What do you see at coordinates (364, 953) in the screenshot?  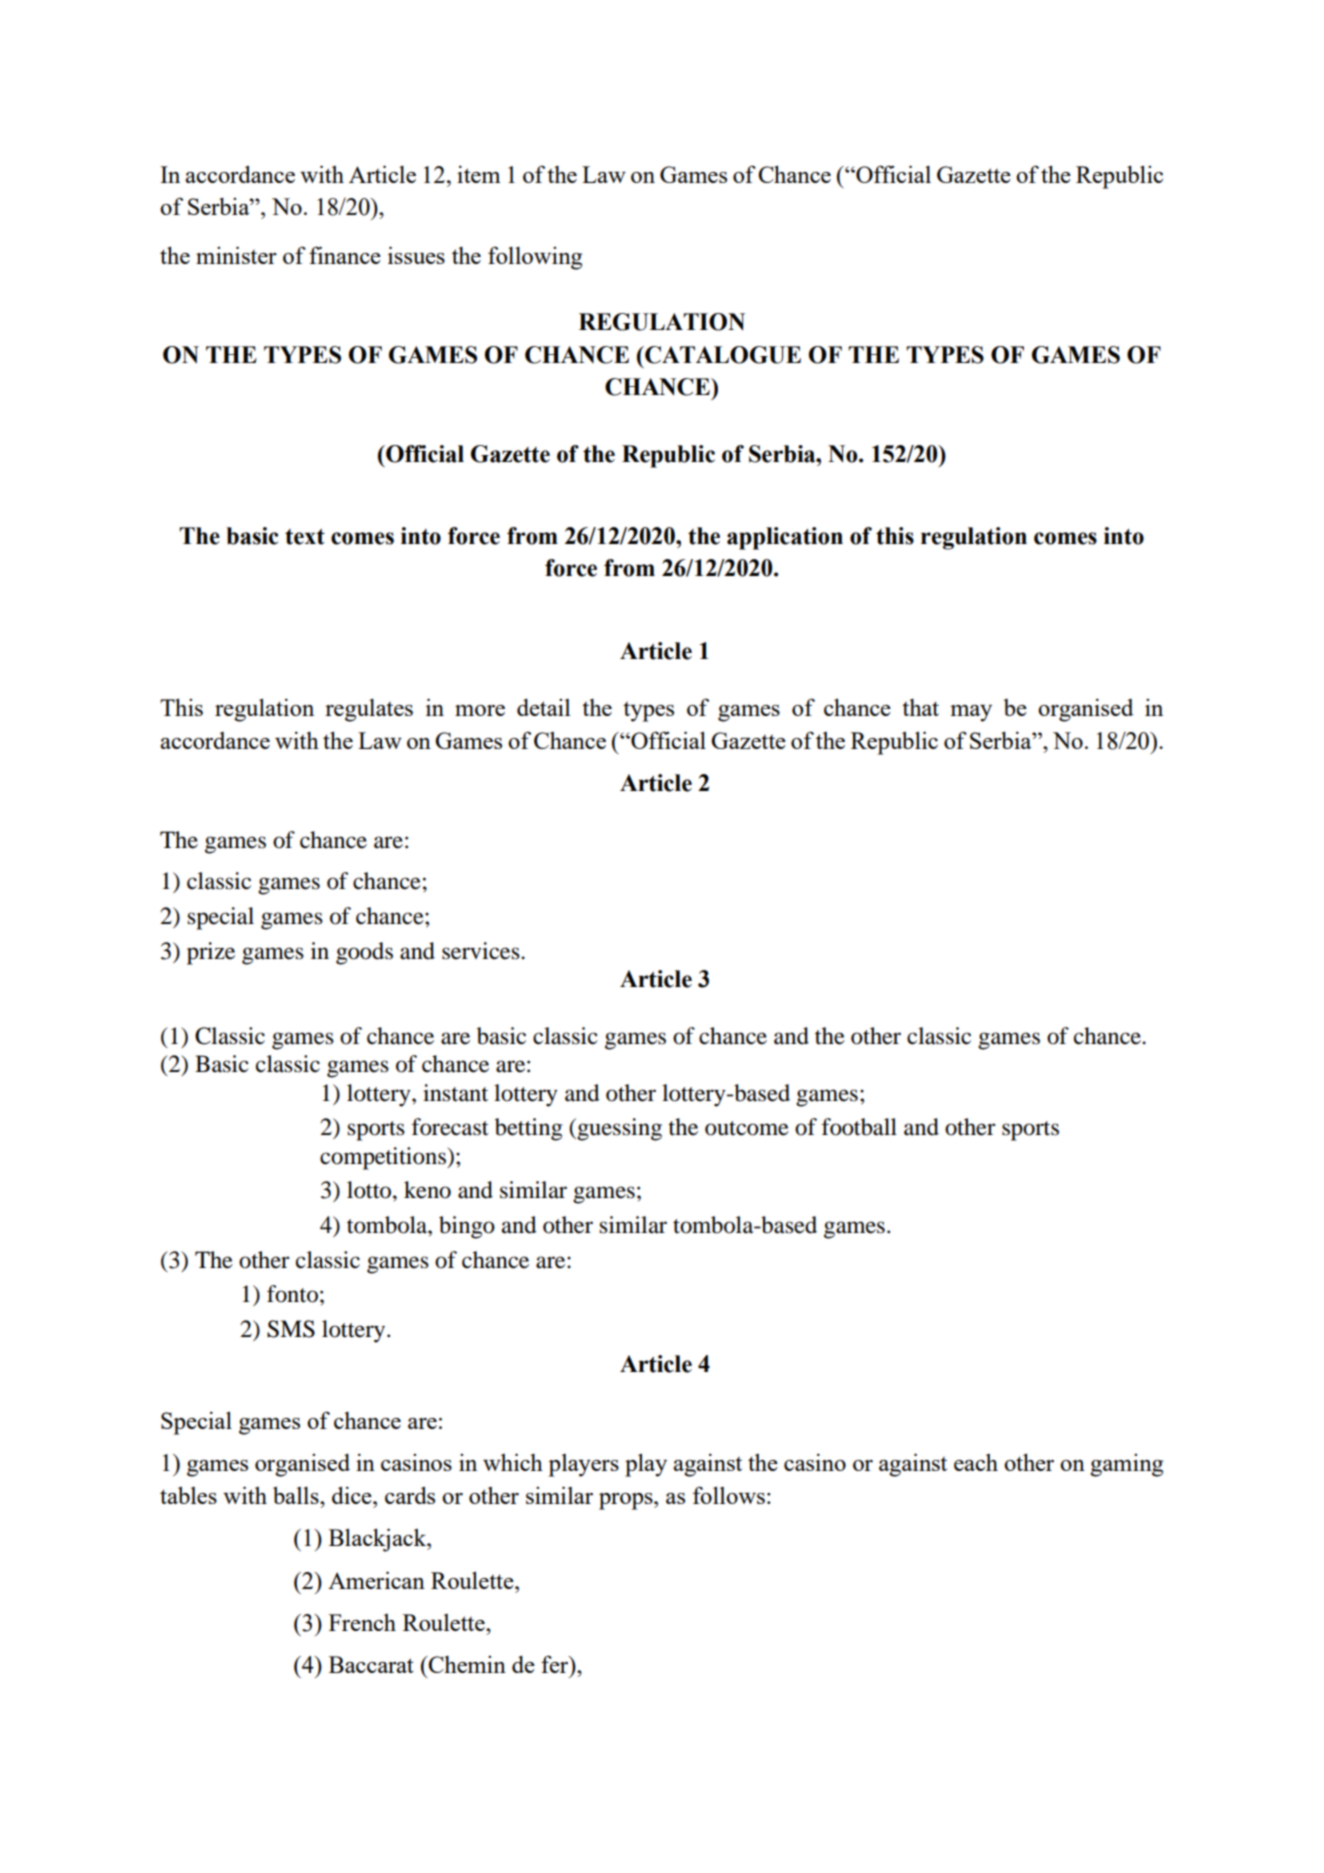 I see `goods` at bounding box center [364, 953].
